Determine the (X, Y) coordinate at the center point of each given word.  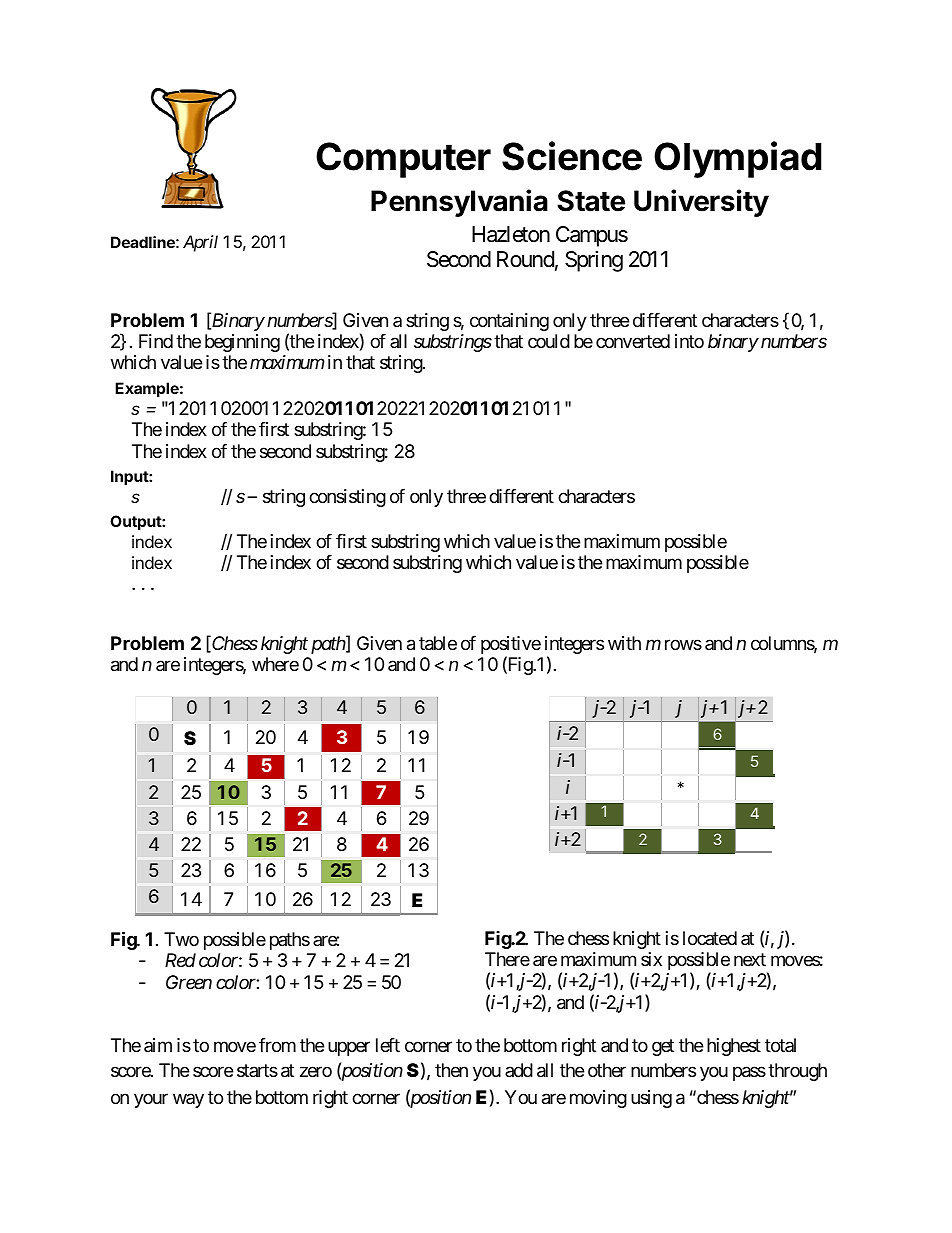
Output (136, 522)
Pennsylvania (459, 203)
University (701, 203)
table (438, 643)
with (624, 643)
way (188, 1100)
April (200, 243)
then (451, 1070)
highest (734, 1047)
